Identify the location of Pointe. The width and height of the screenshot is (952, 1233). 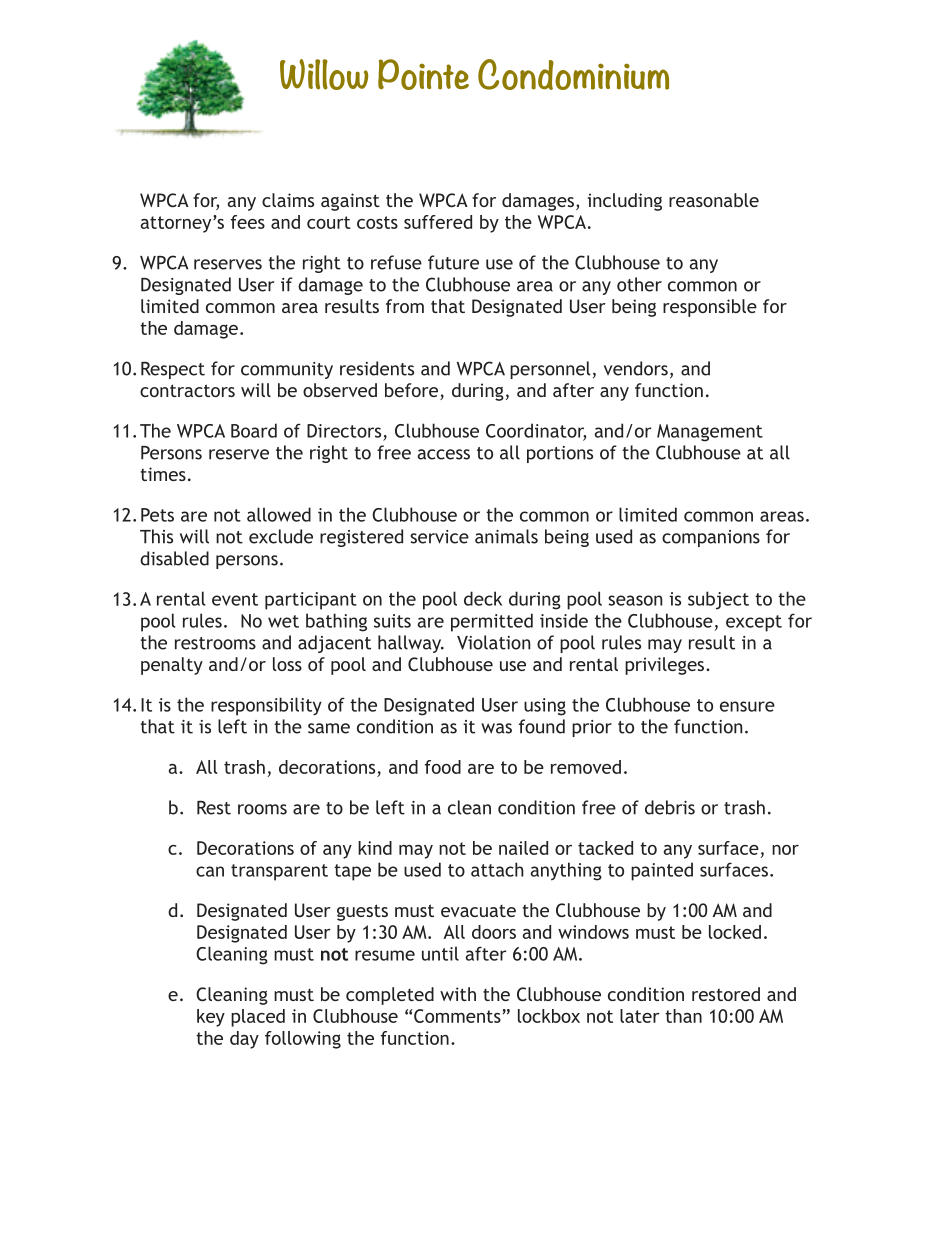
(423, 74).
